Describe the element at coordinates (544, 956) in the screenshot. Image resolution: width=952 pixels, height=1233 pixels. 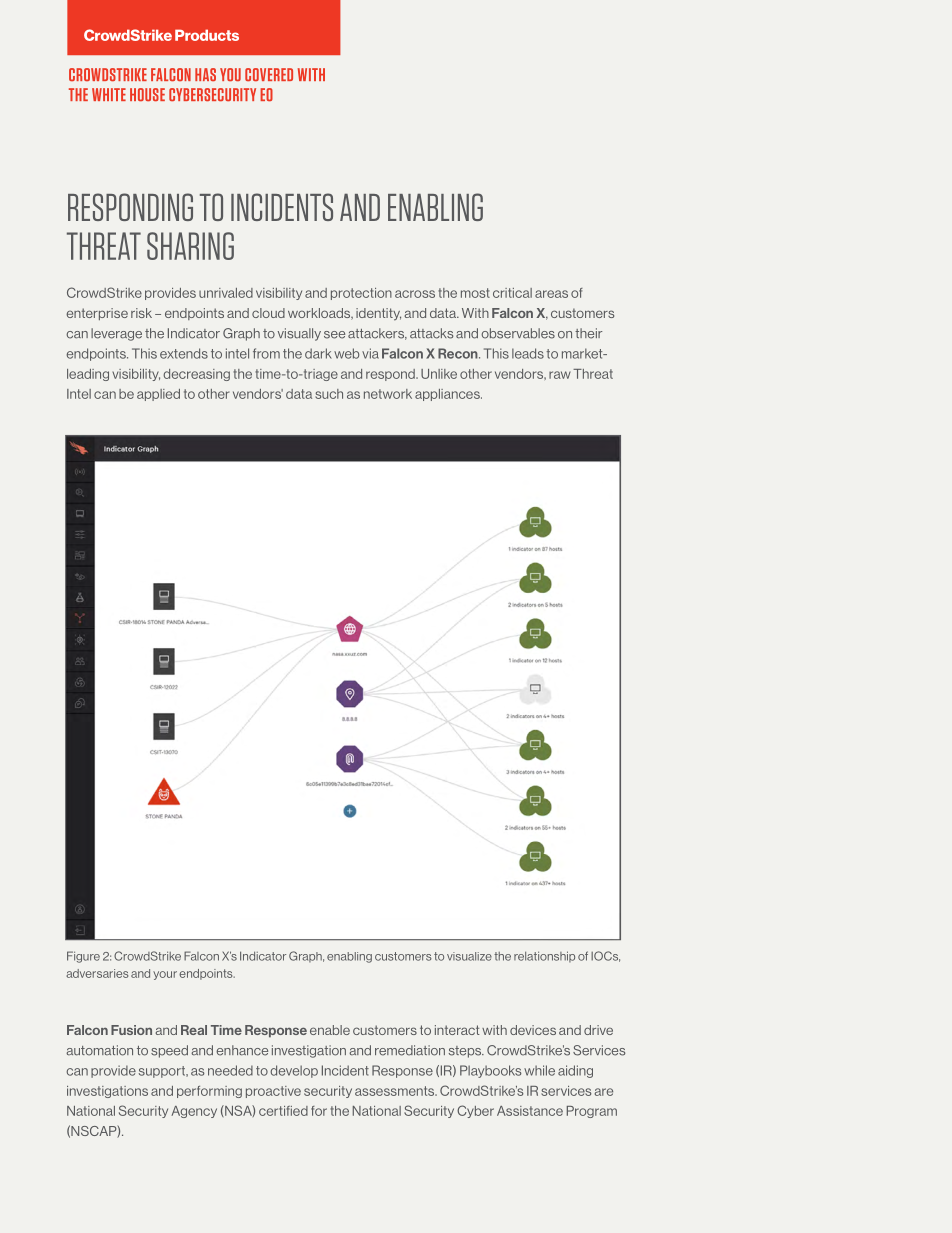
I see `relationship` at that location.
